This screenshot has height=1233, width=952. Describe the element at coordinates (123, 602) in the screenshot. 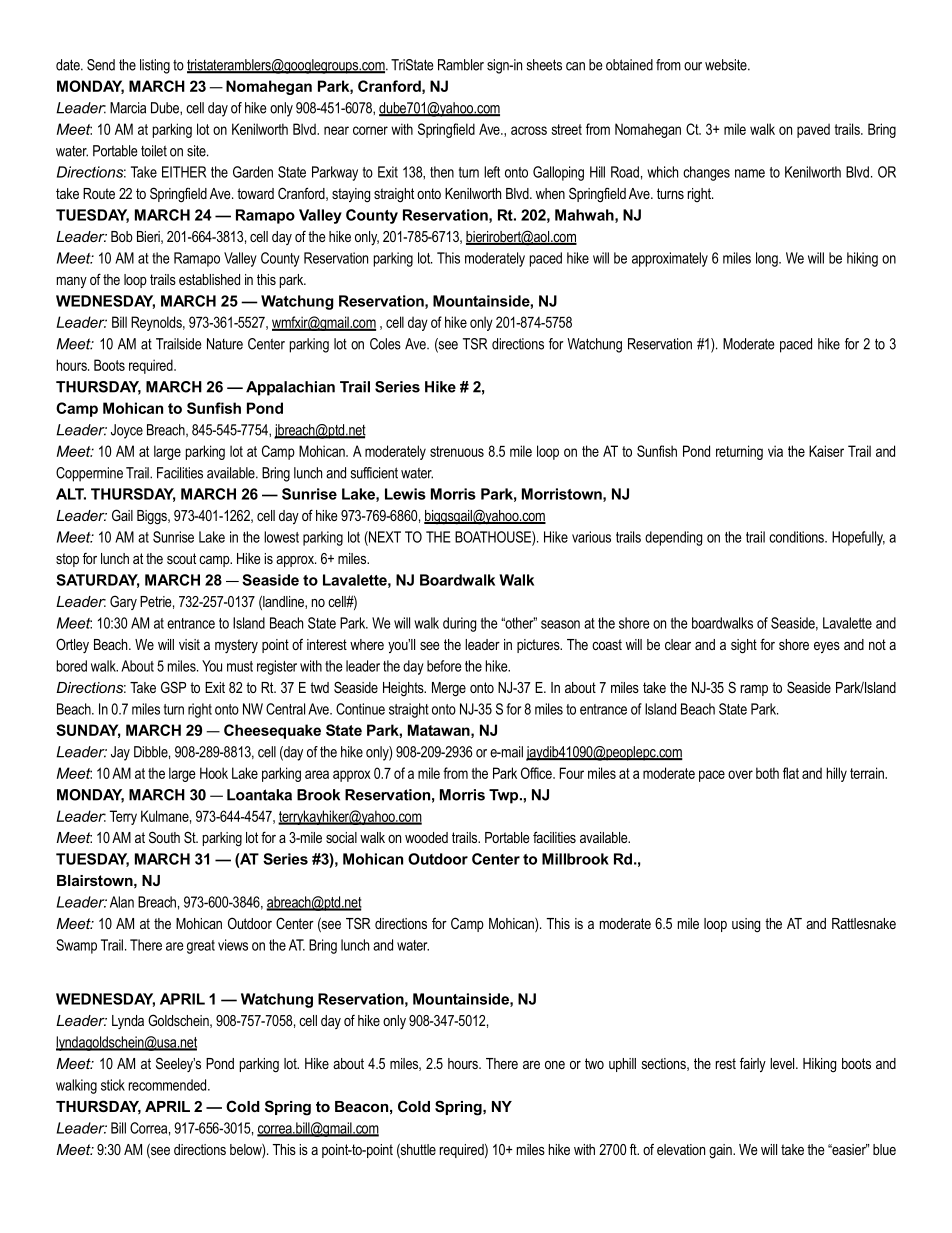

I see `Gary` at that location.
